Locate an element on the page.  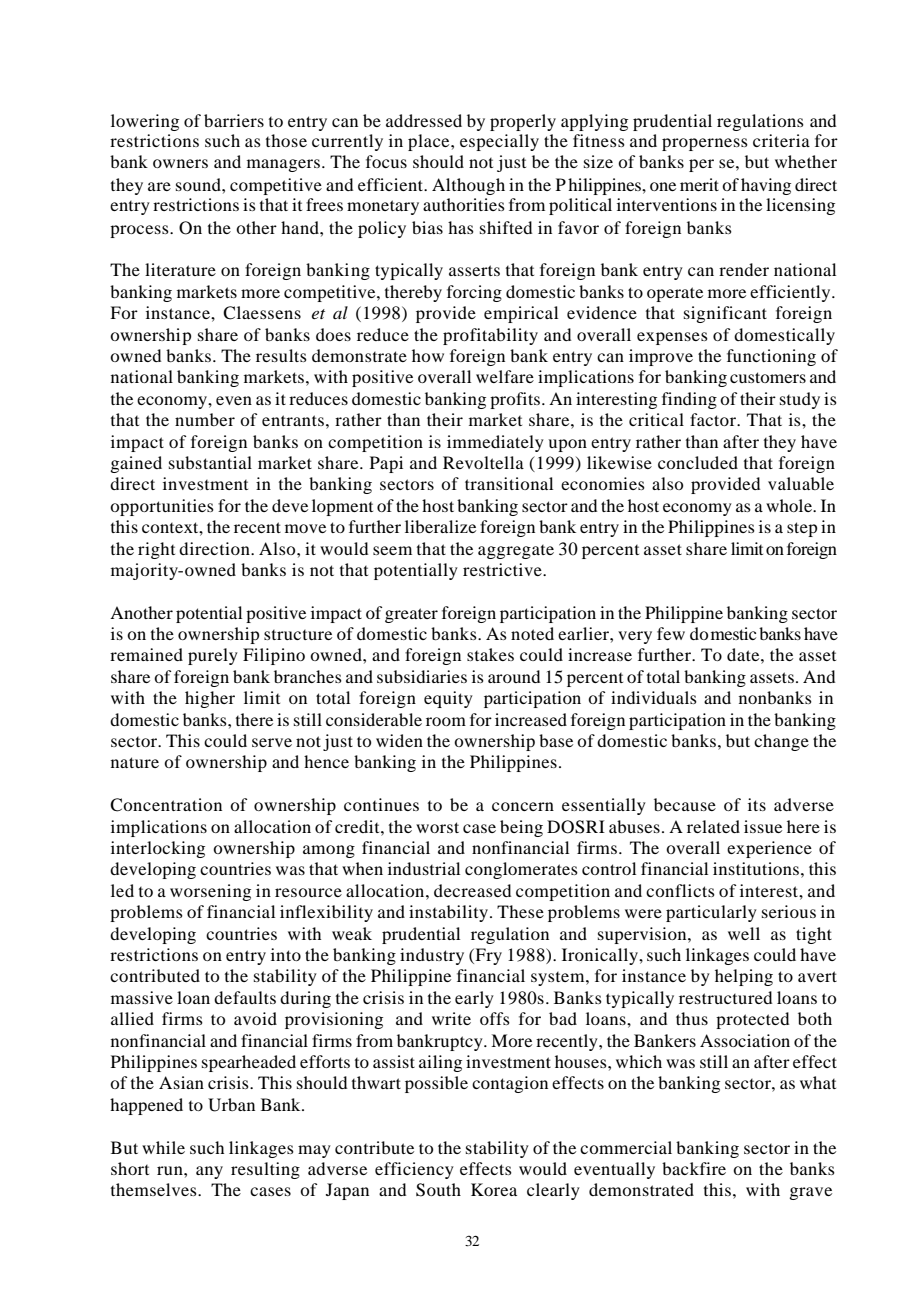
stakes is located at coordinates (490, 654).
